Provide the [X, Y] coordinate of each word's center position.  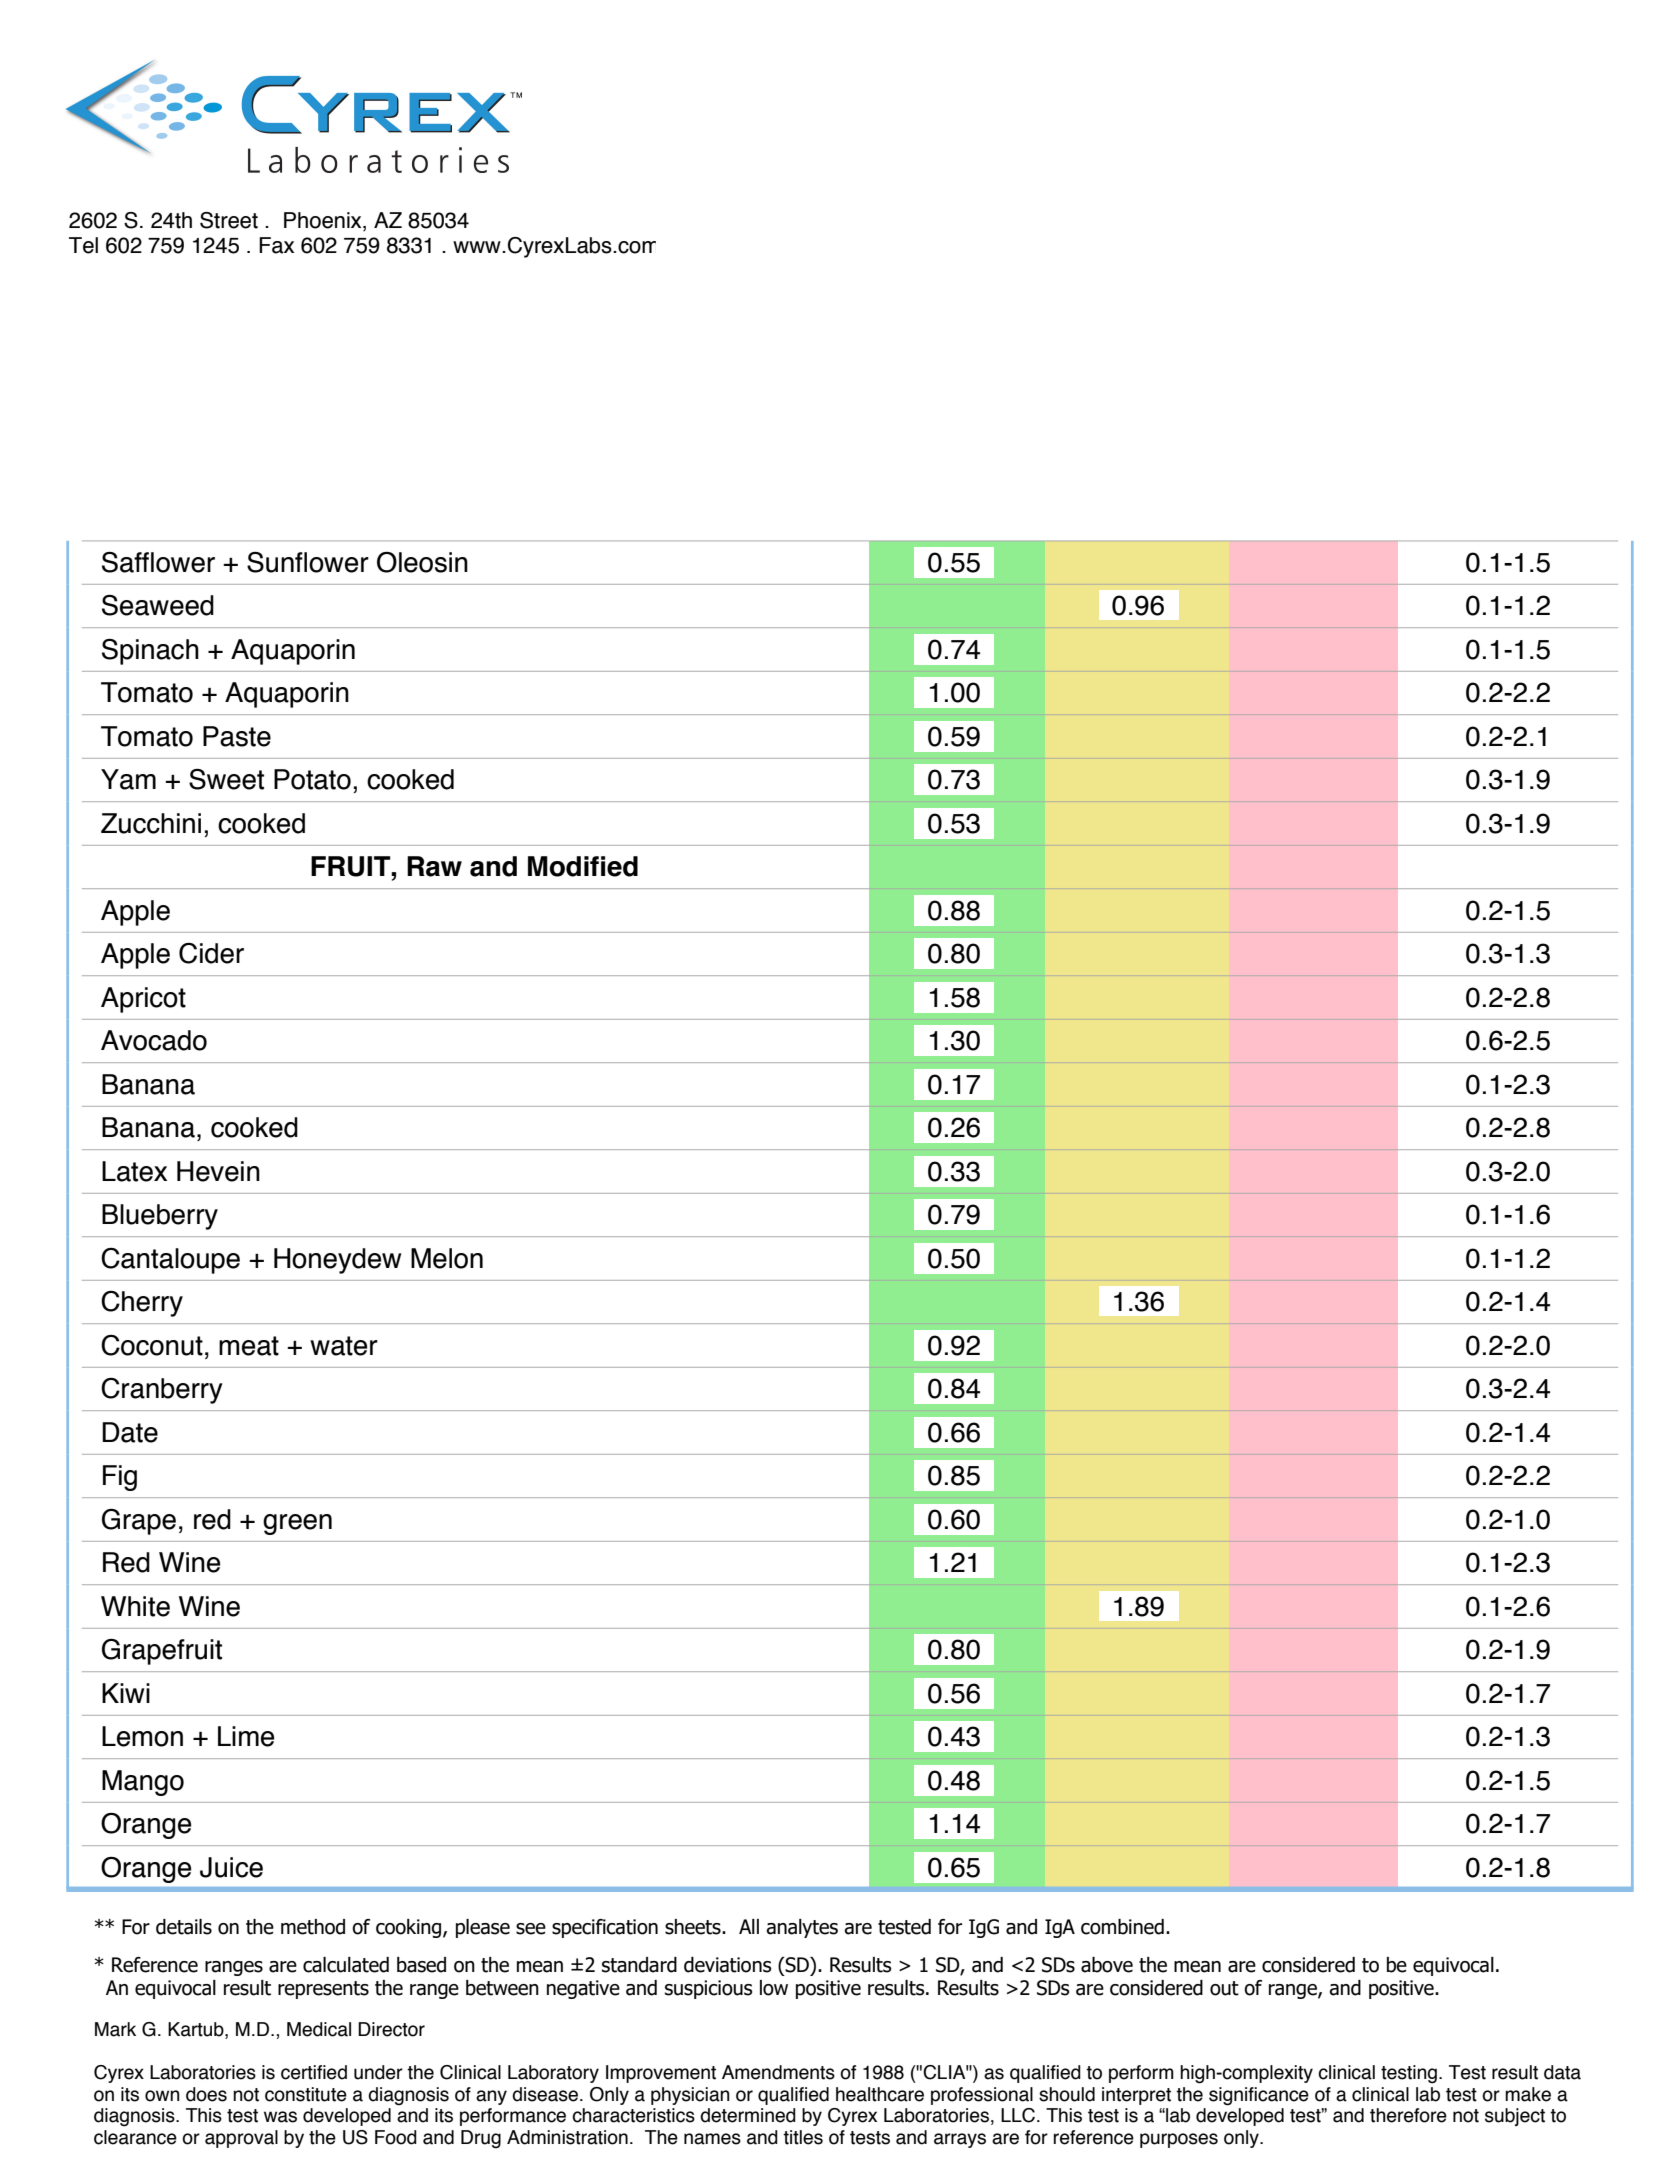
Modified [583, 866]
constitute [306, 2094]
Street [229, 220]
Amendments [778, 2072]
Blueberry [160, 1217]
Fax [276, 245]
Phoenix [324, 221]
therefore [1408, 2115]
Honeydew [337, 1261]
